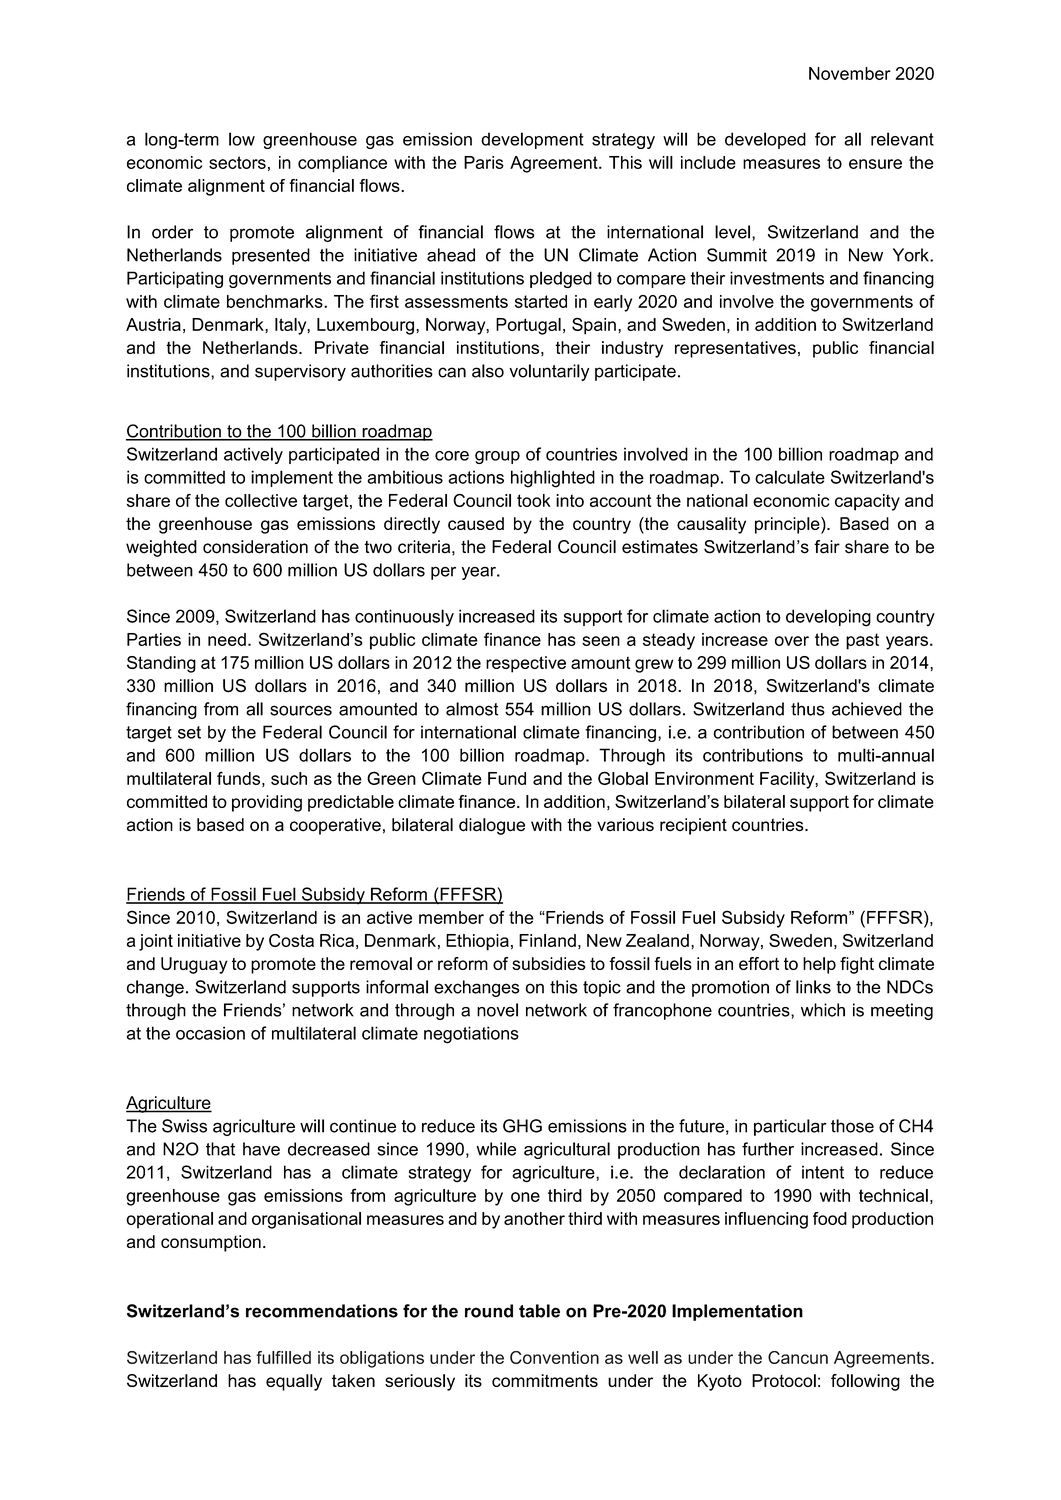 This screenshot has width=1061, height=1500. I want to click on fulfilled, so click(284, 1357).
